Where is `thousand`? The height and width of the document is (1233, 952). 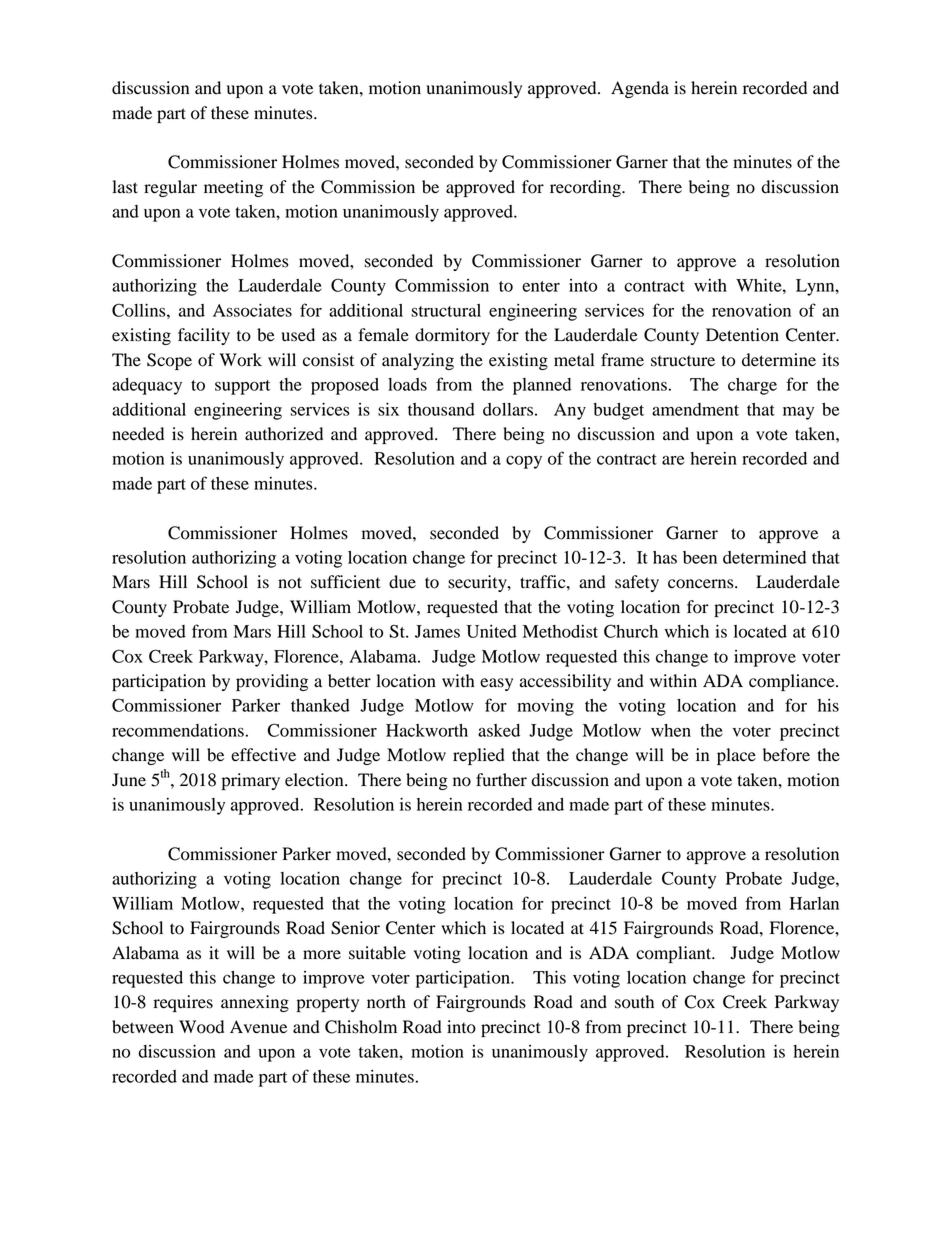
thousand is located at coordinates (441, 409).
